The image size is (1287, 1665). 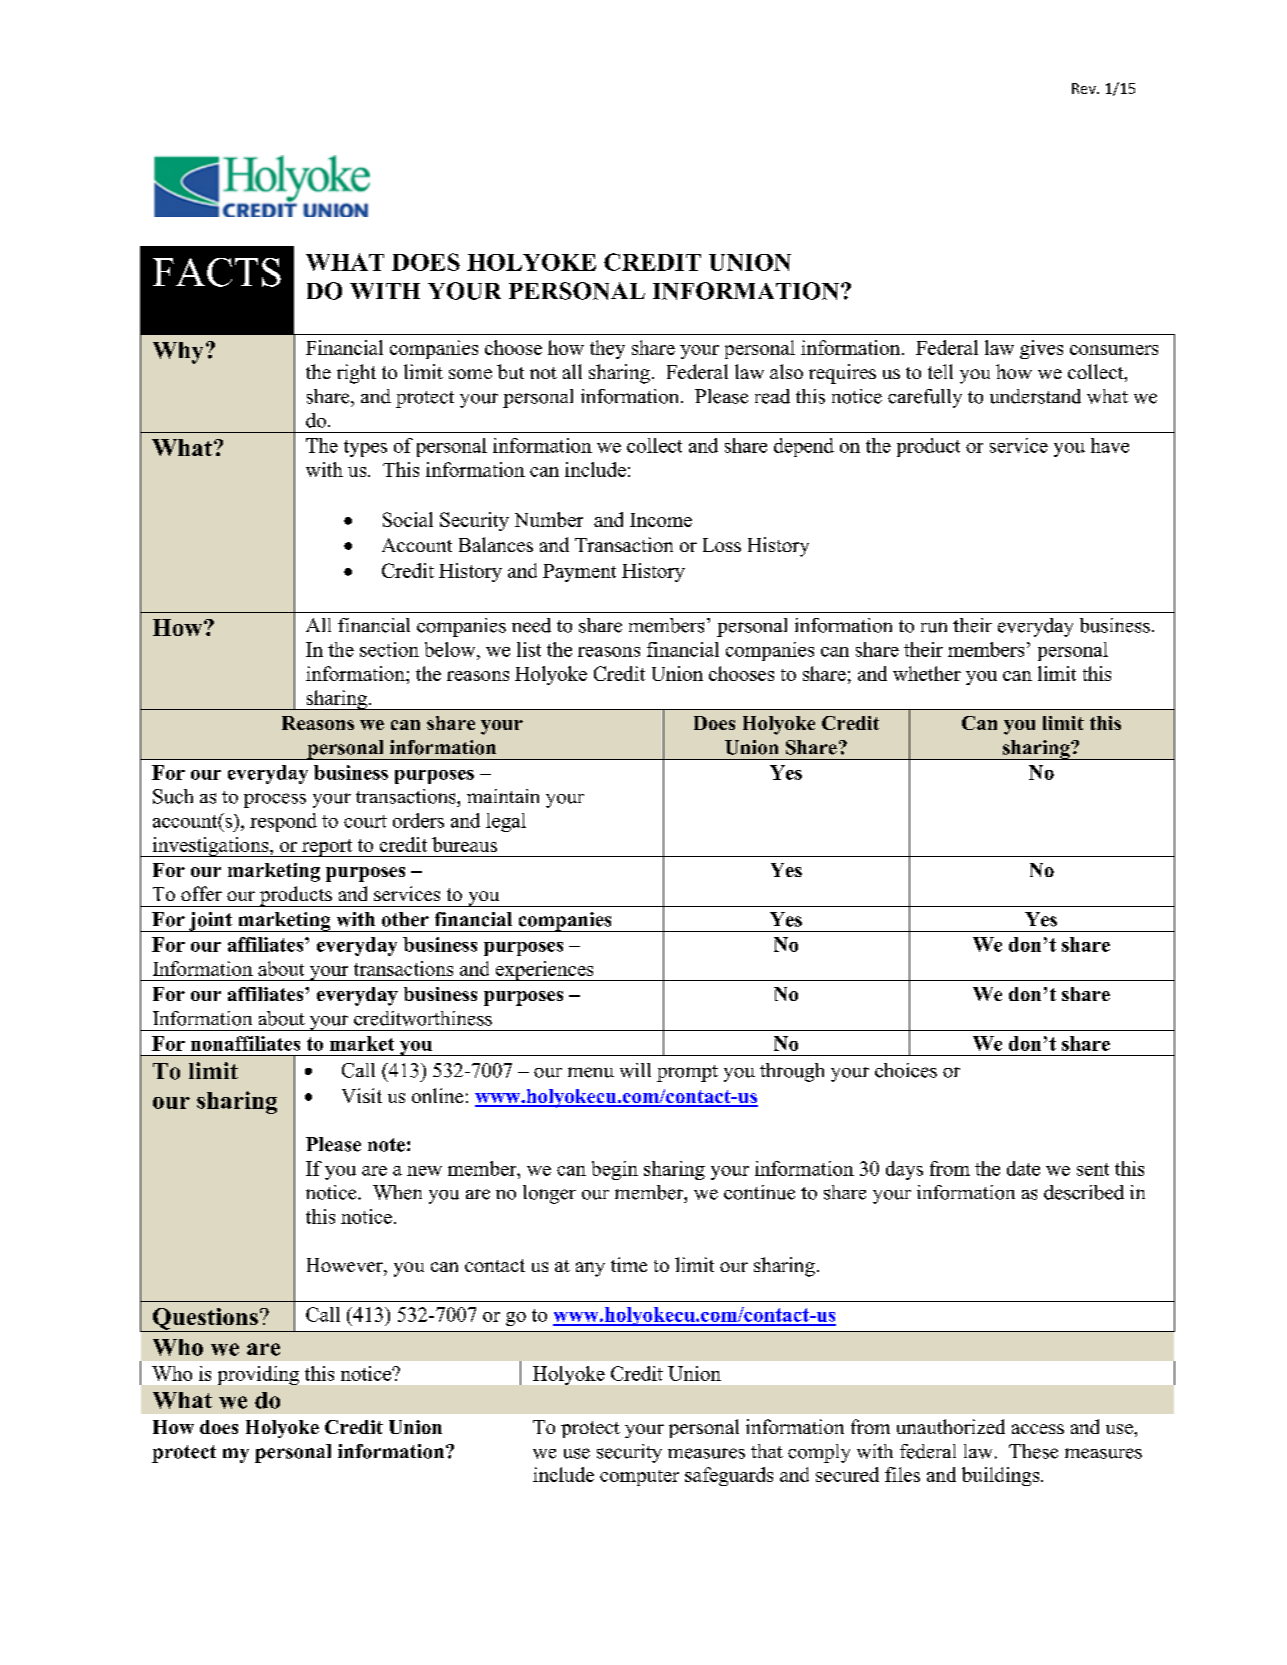 I want to click on computer, so click(x=639, y=1478).
